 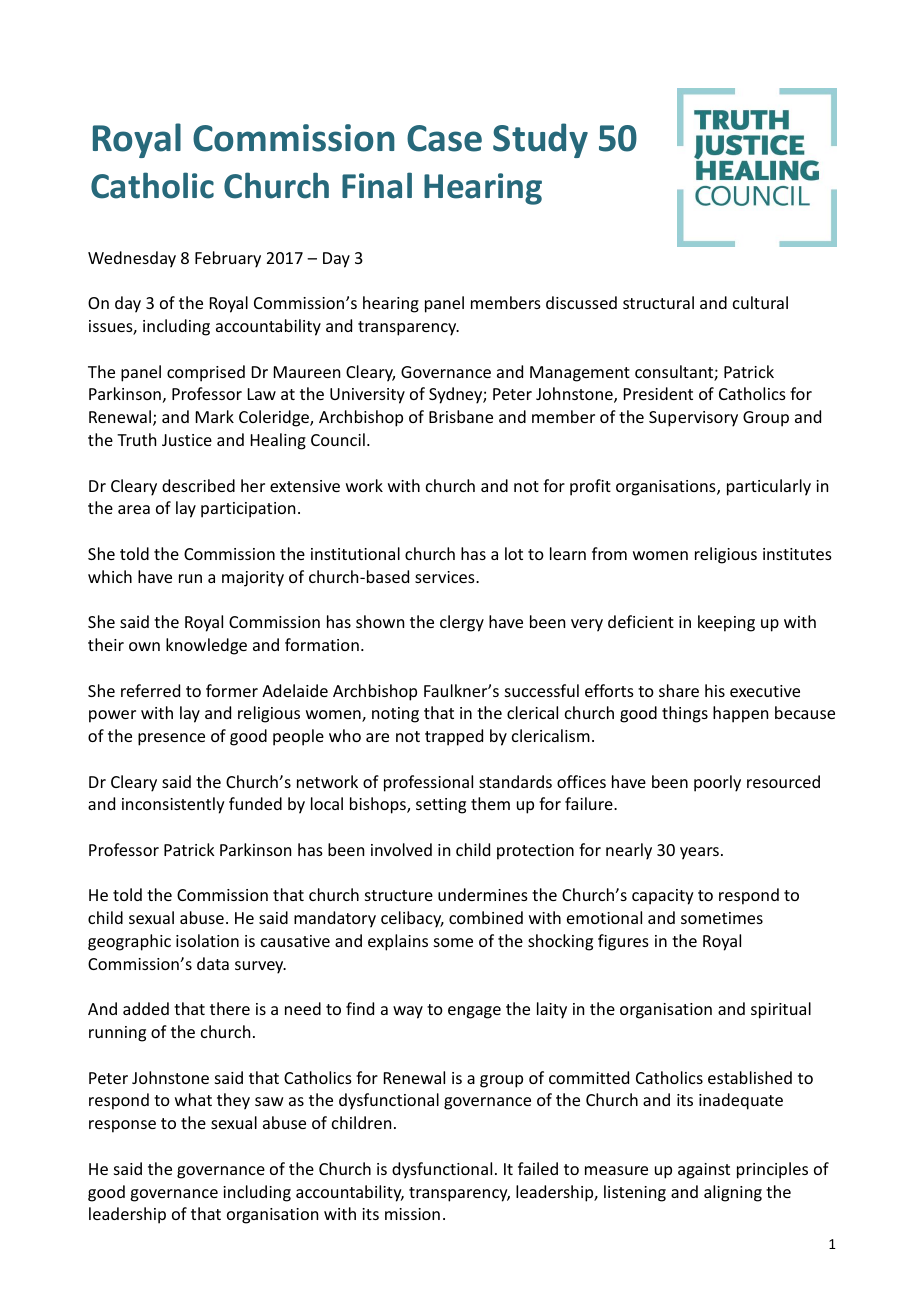 I want to click on setting, so click(x=441, y=806).
